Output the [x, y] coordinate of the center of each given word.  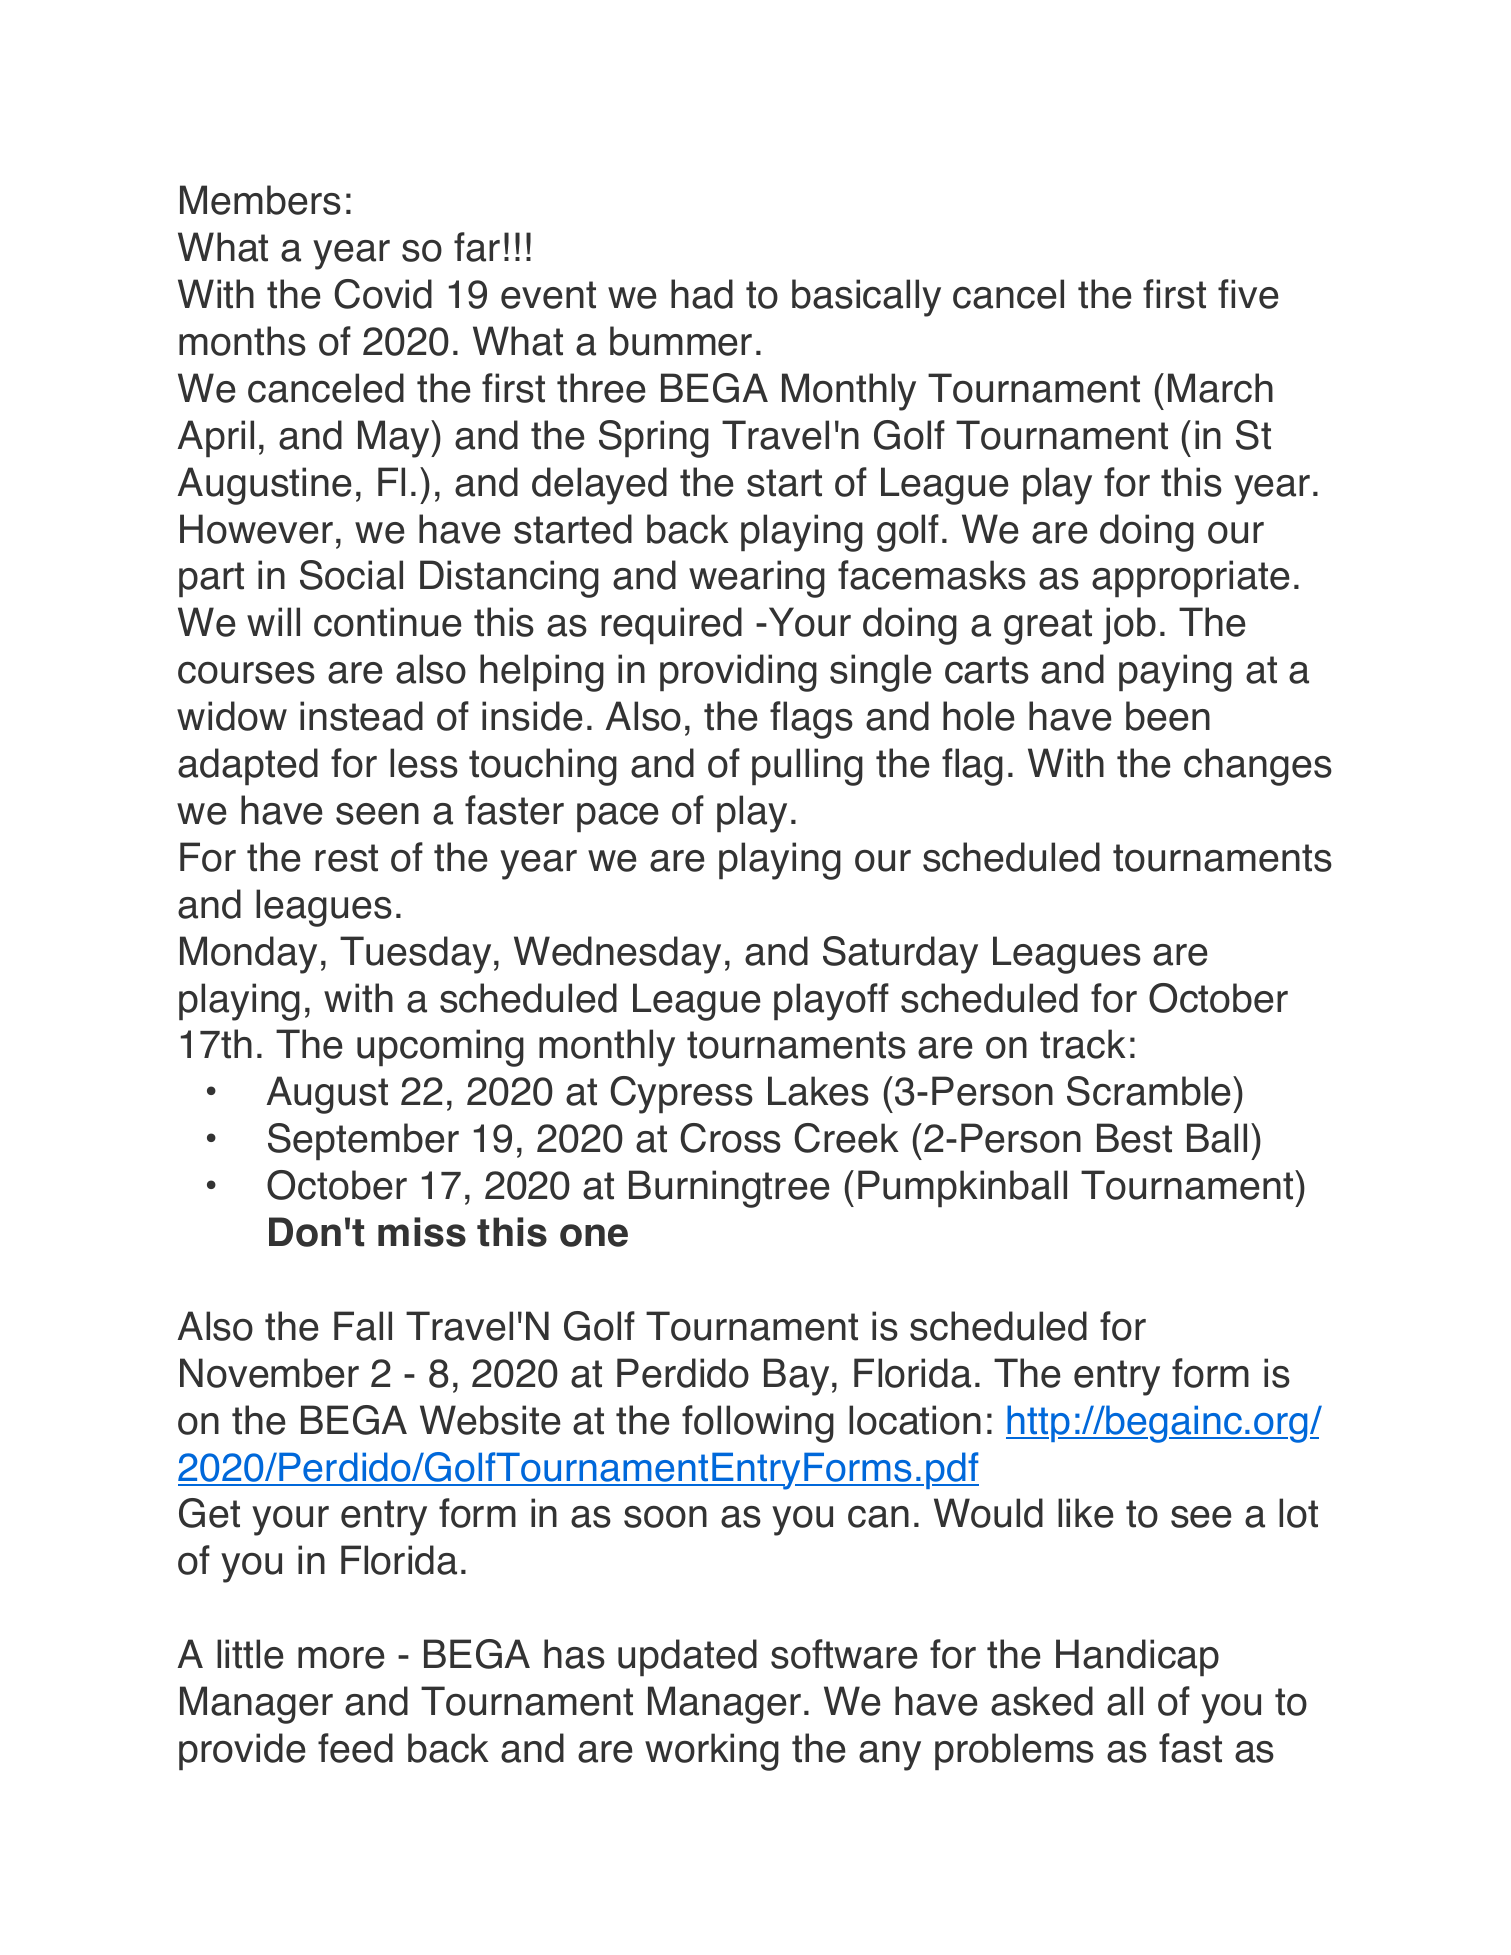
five [1248, 294]
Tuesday [415, 955]
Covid [383, 294]
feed [355, 1748]
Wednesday [617, 955]
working [712, 1752]
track [1083, 1044]
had [702, 294]
